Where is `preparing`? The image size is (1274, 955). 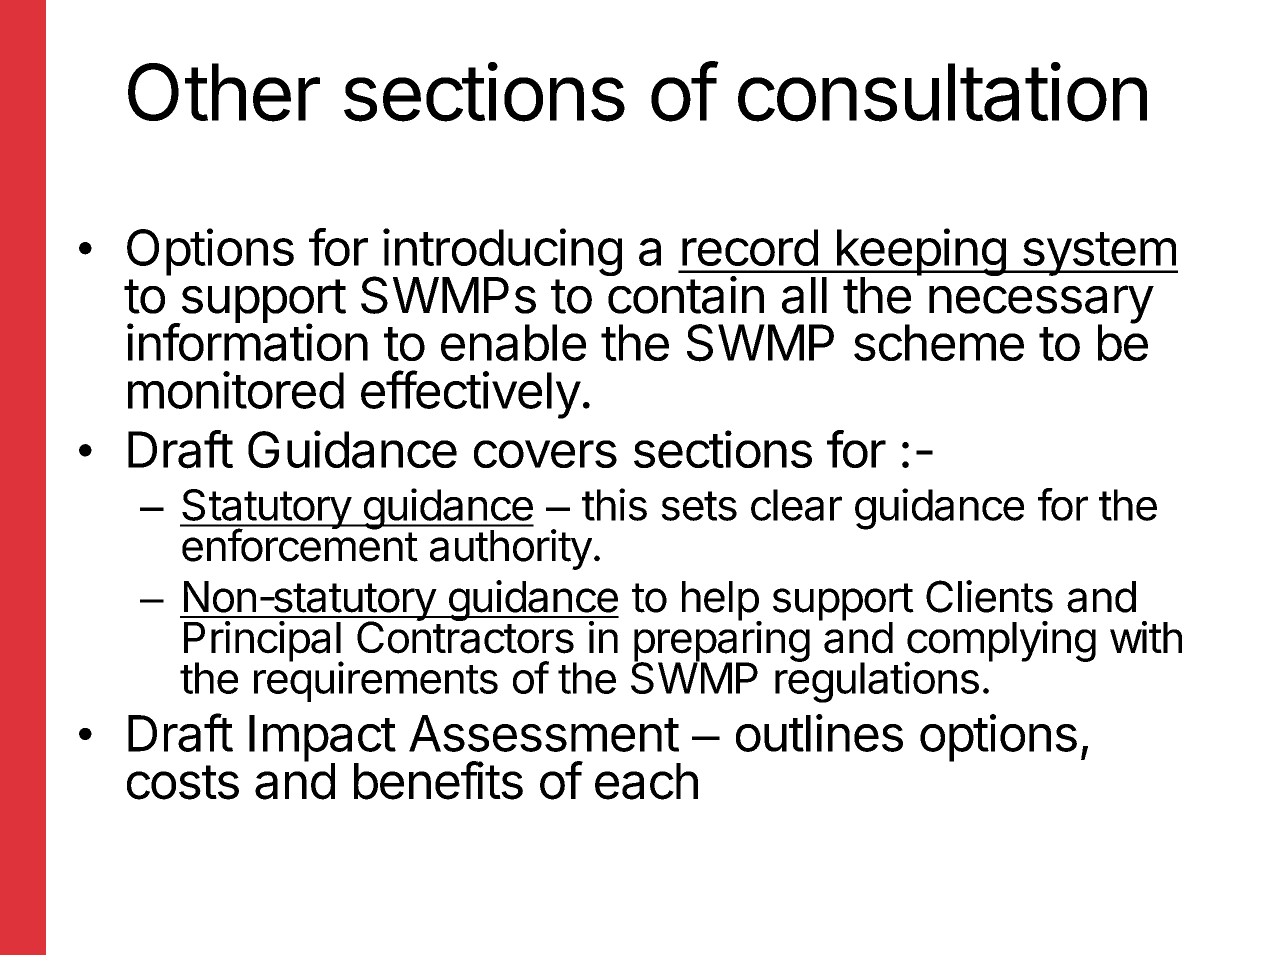
preparing is located at coordinates (722, 642).
